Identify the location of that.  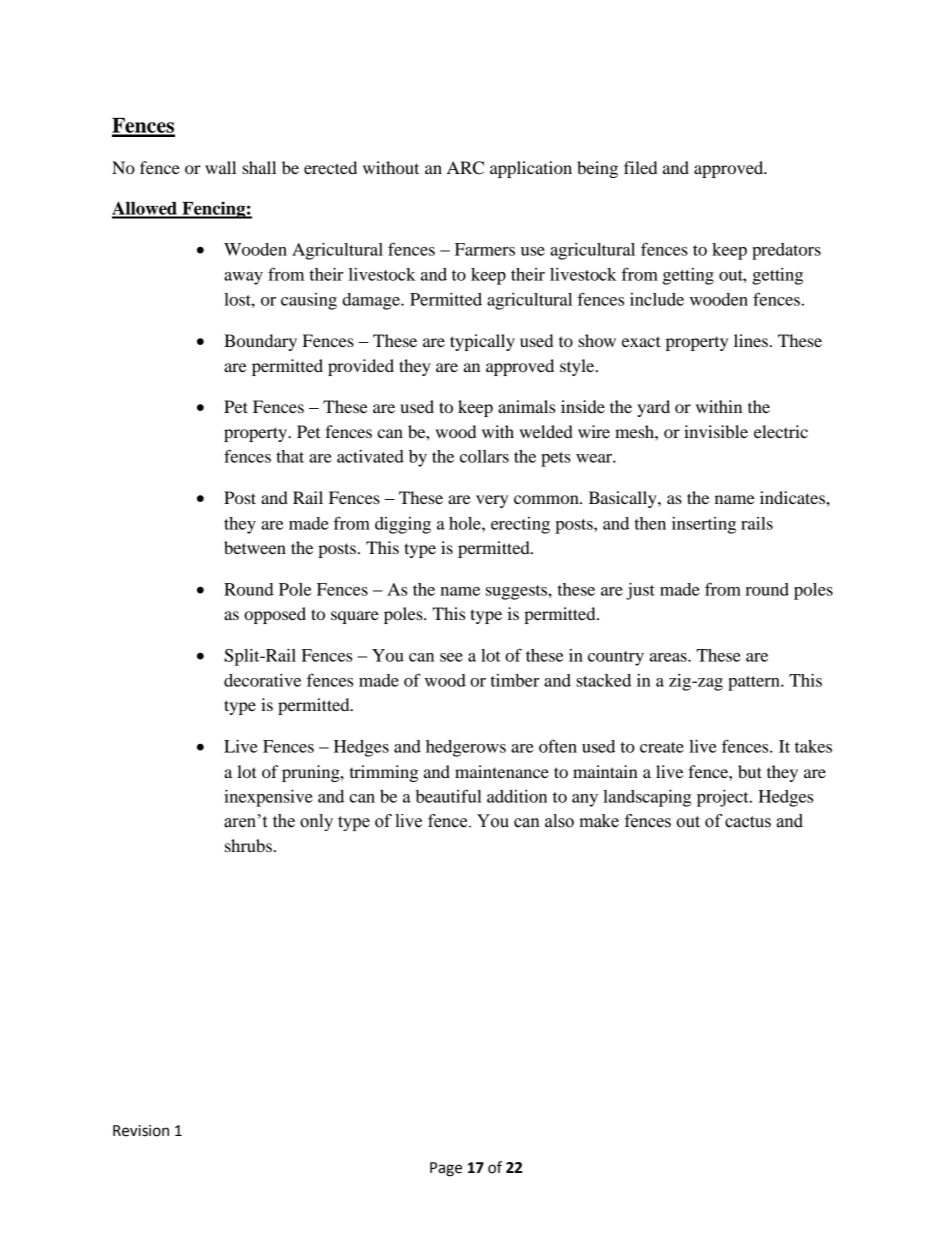
(290, 456).
